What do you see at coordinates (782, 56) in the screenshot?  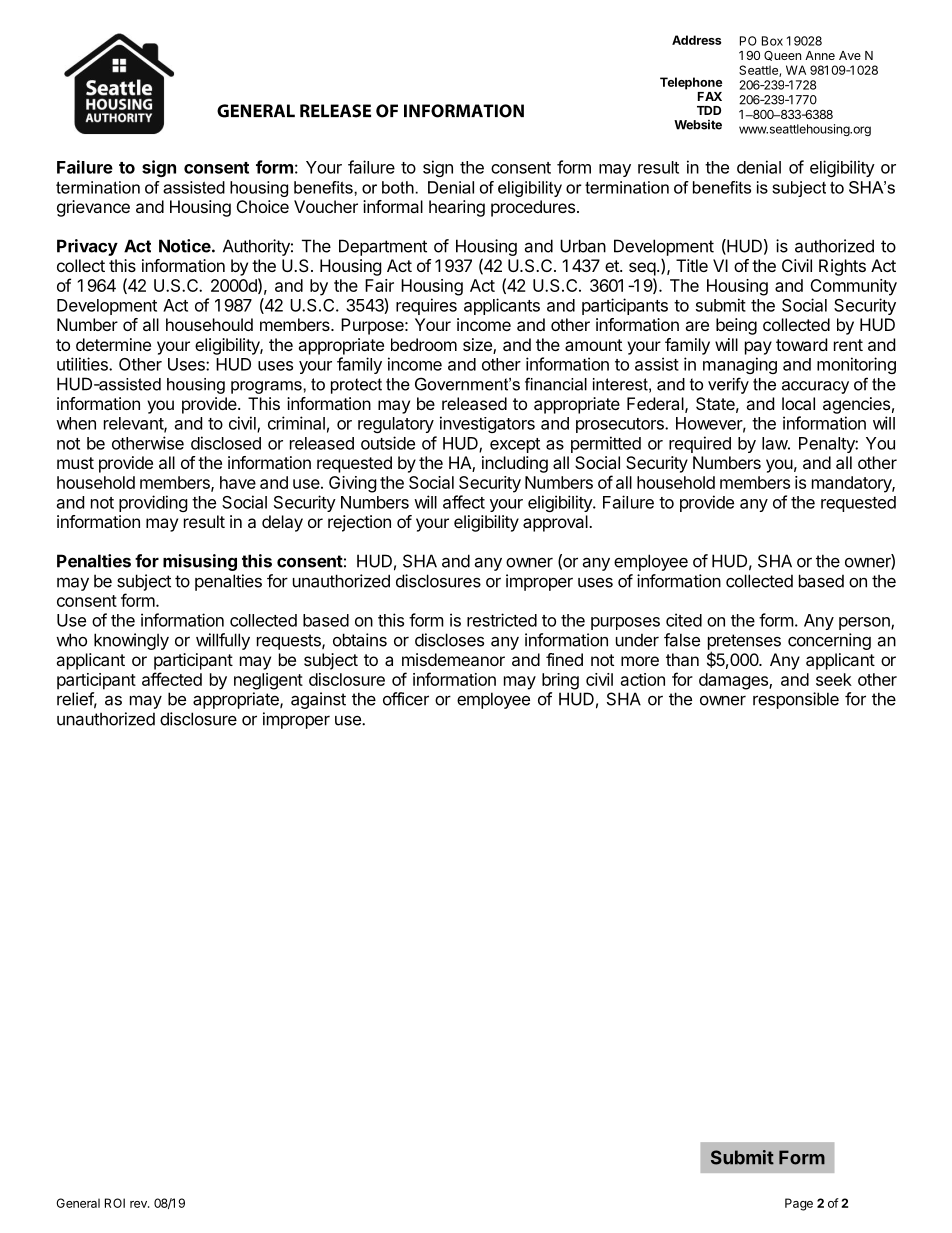 I see `Queen` at bounding box center [782, 56].
